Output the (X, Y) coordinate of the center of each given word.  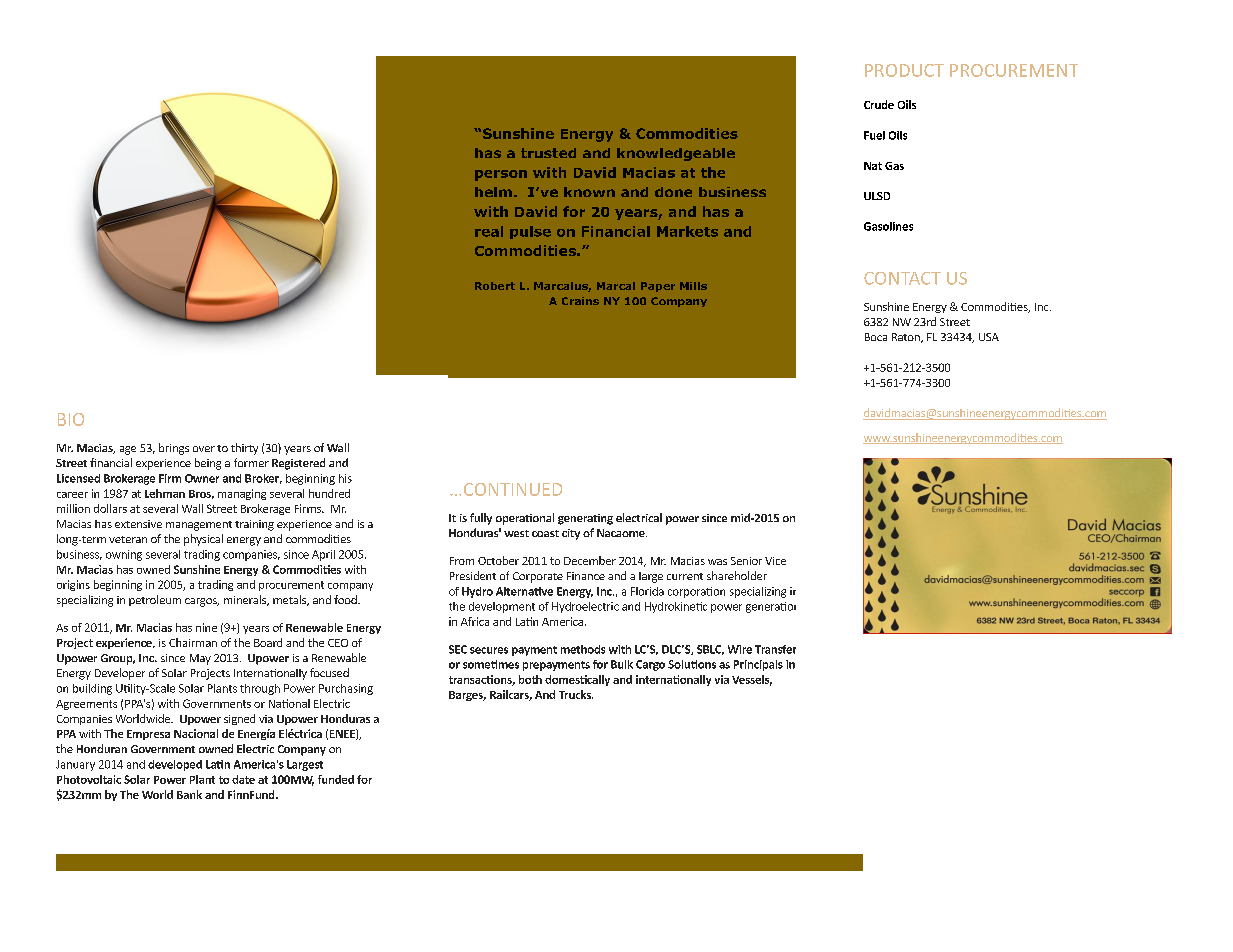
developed (175, 765)
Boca (876, 337)
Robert (495, 286)
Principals (758, 665)
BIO (71, 419)
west (516, 533)
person (501, 175)
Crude (879, 104)
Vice (775, 561)
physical (203, 540)
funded (336, 779)
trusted (548, 153)
